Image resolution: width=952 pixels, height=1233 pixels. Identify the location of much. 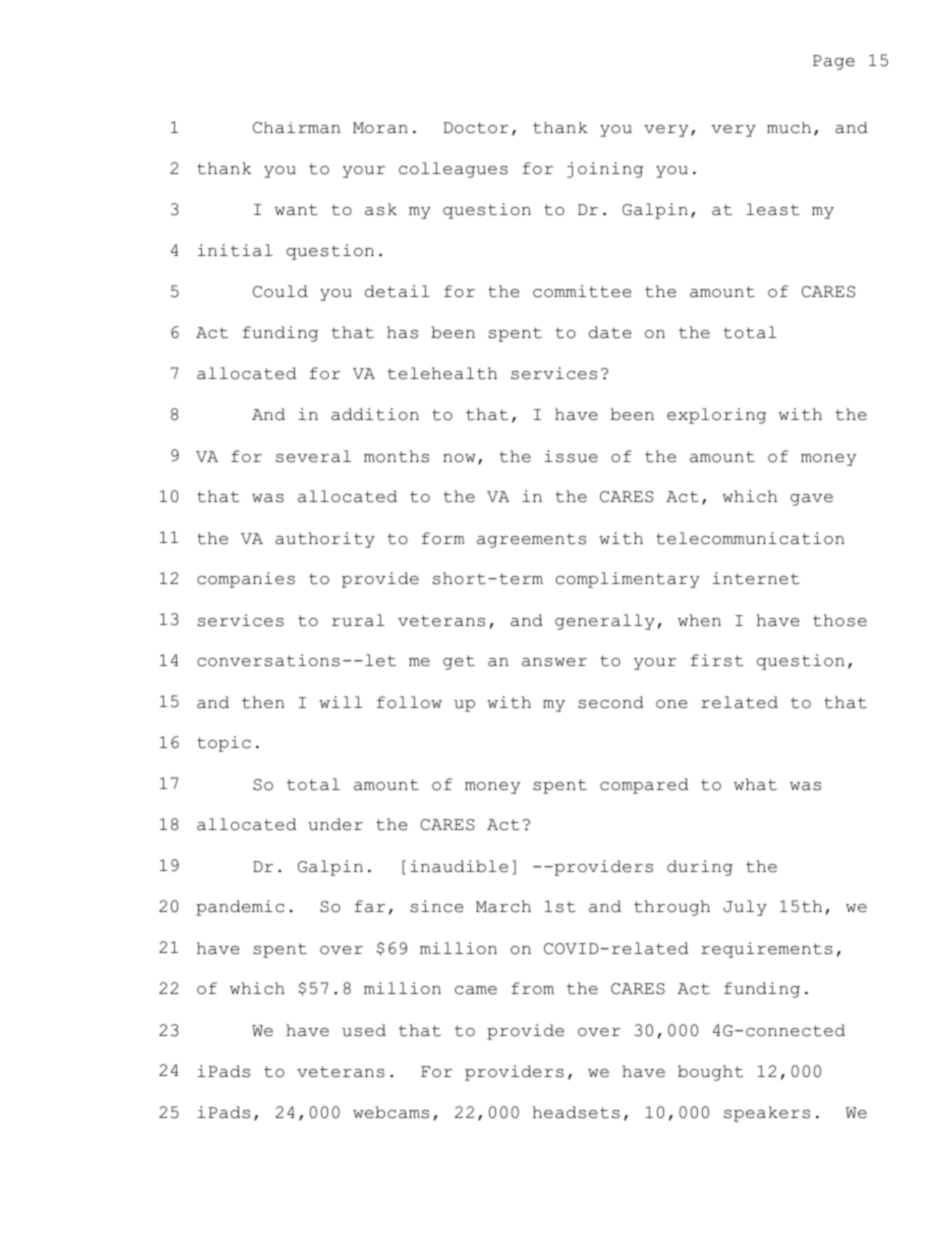
(789, 128).
